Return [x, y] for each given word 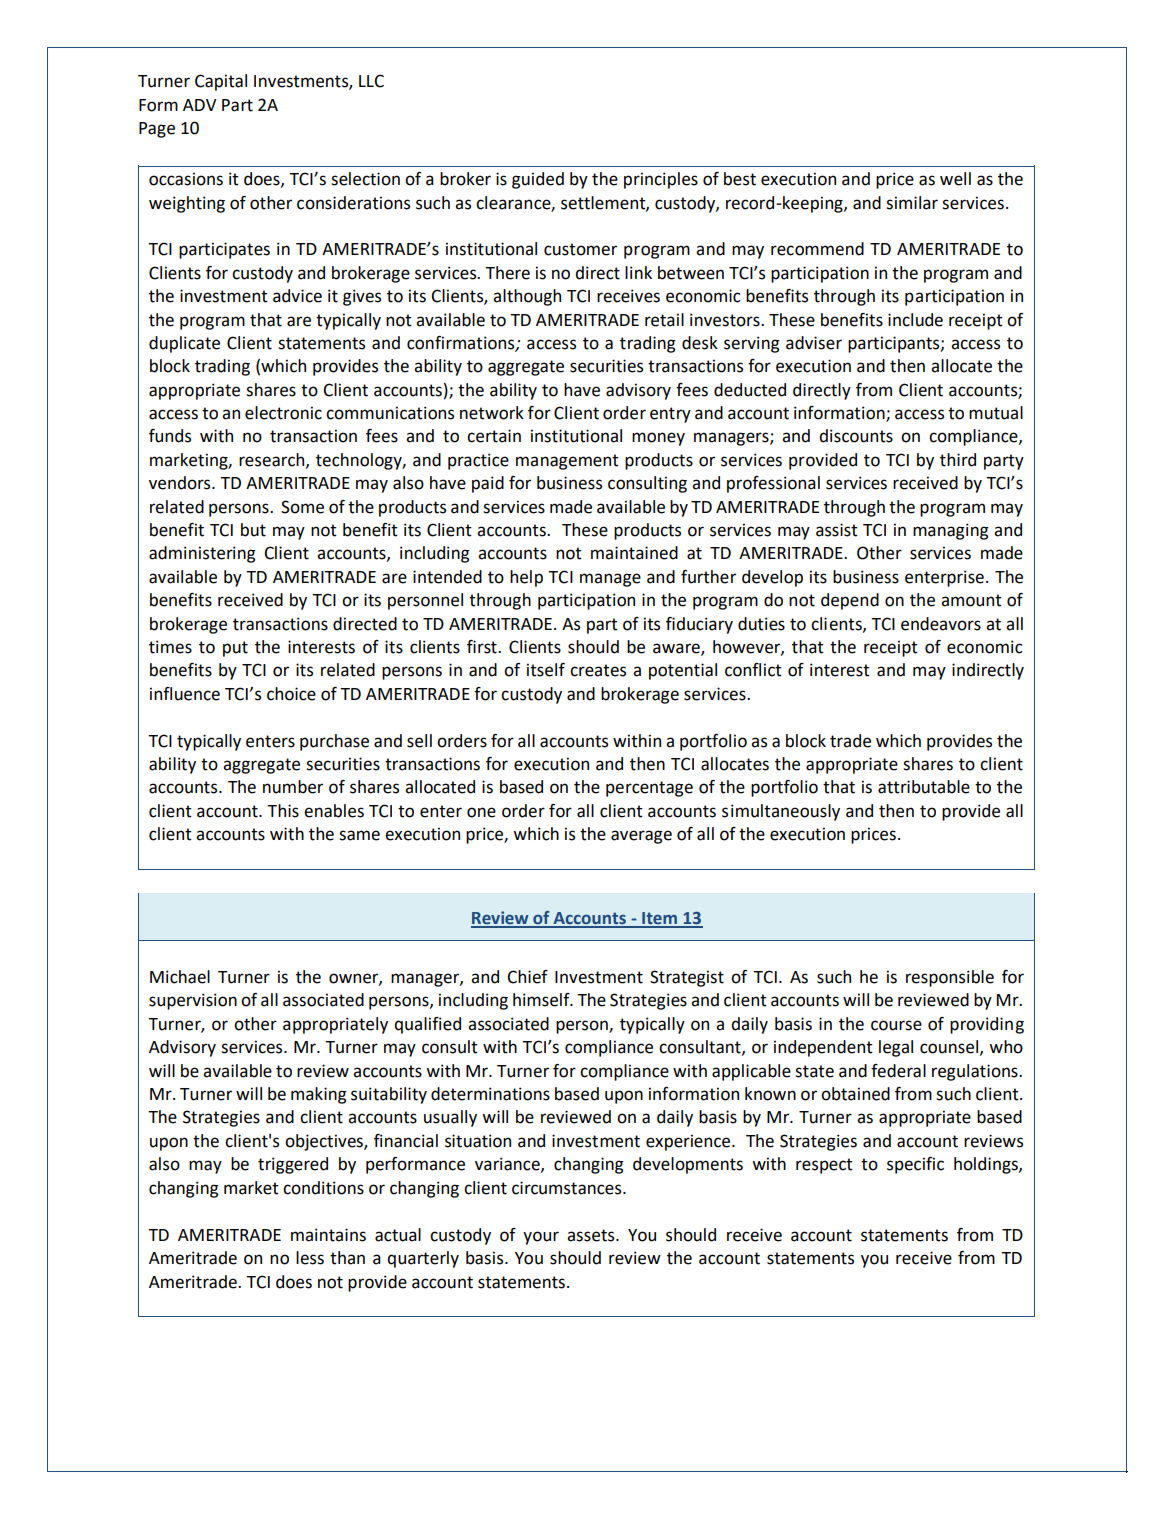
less [310, 1258]
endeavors [941, 624]
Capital [221, 82]
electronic [283, 413]
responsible [950, 978]
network [492, 413]
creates [598, 670]
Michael [180, 977]
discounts [856, 436]
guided [538, 180]
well [955, 179]
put [235, 649]
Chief [527, 977]
